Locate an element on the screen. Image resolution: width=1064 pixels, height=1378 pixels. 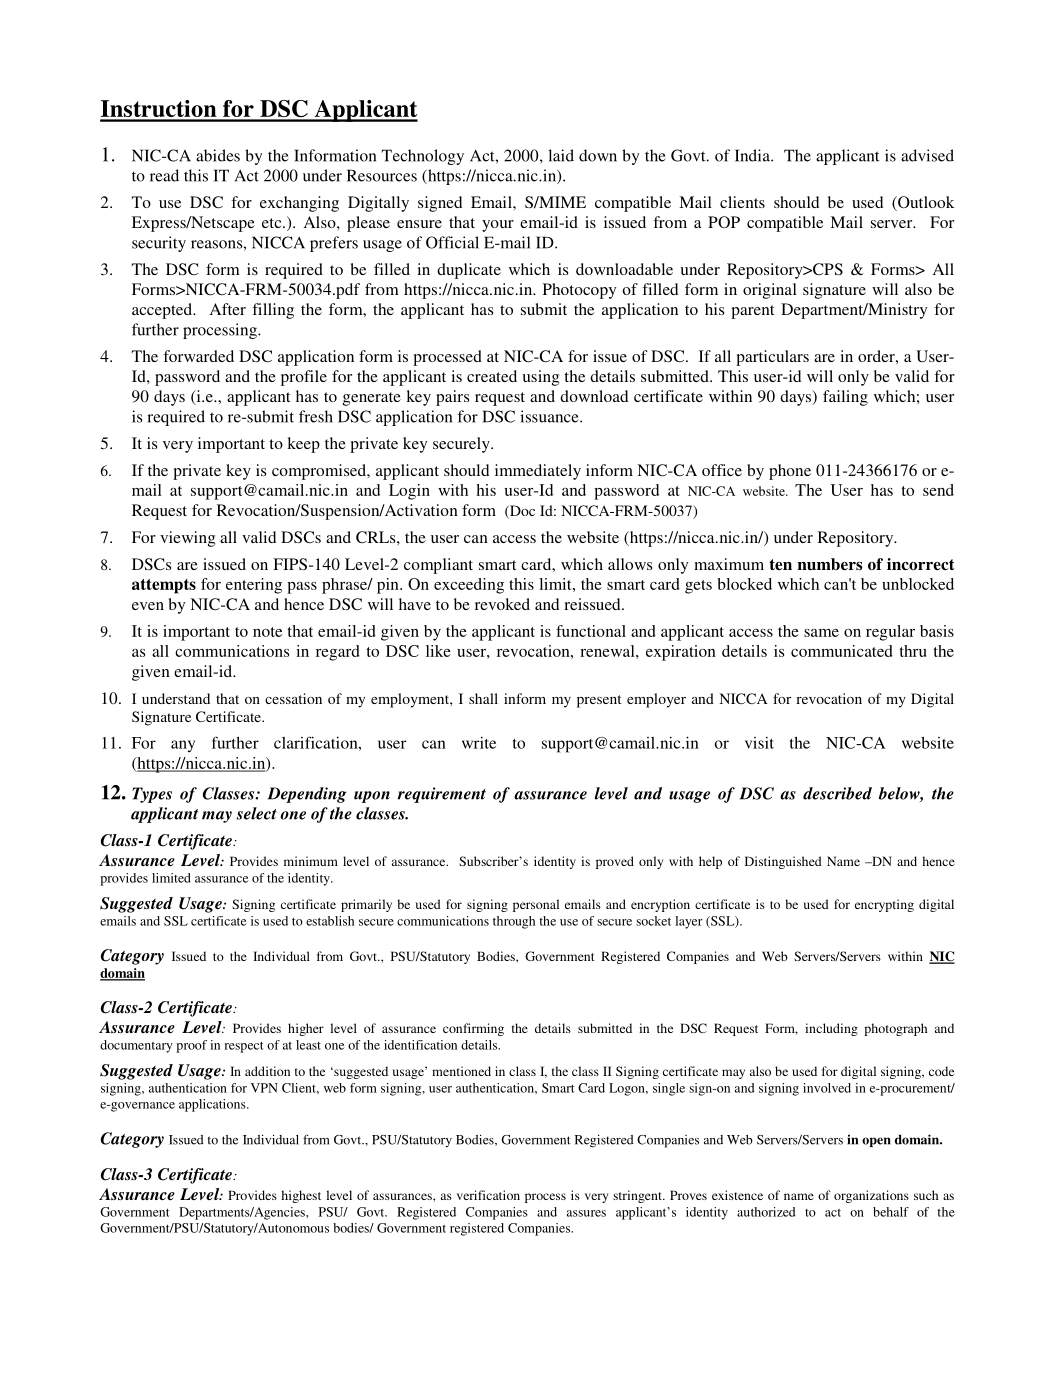
organizations is located at coordinates (871, 1196).
